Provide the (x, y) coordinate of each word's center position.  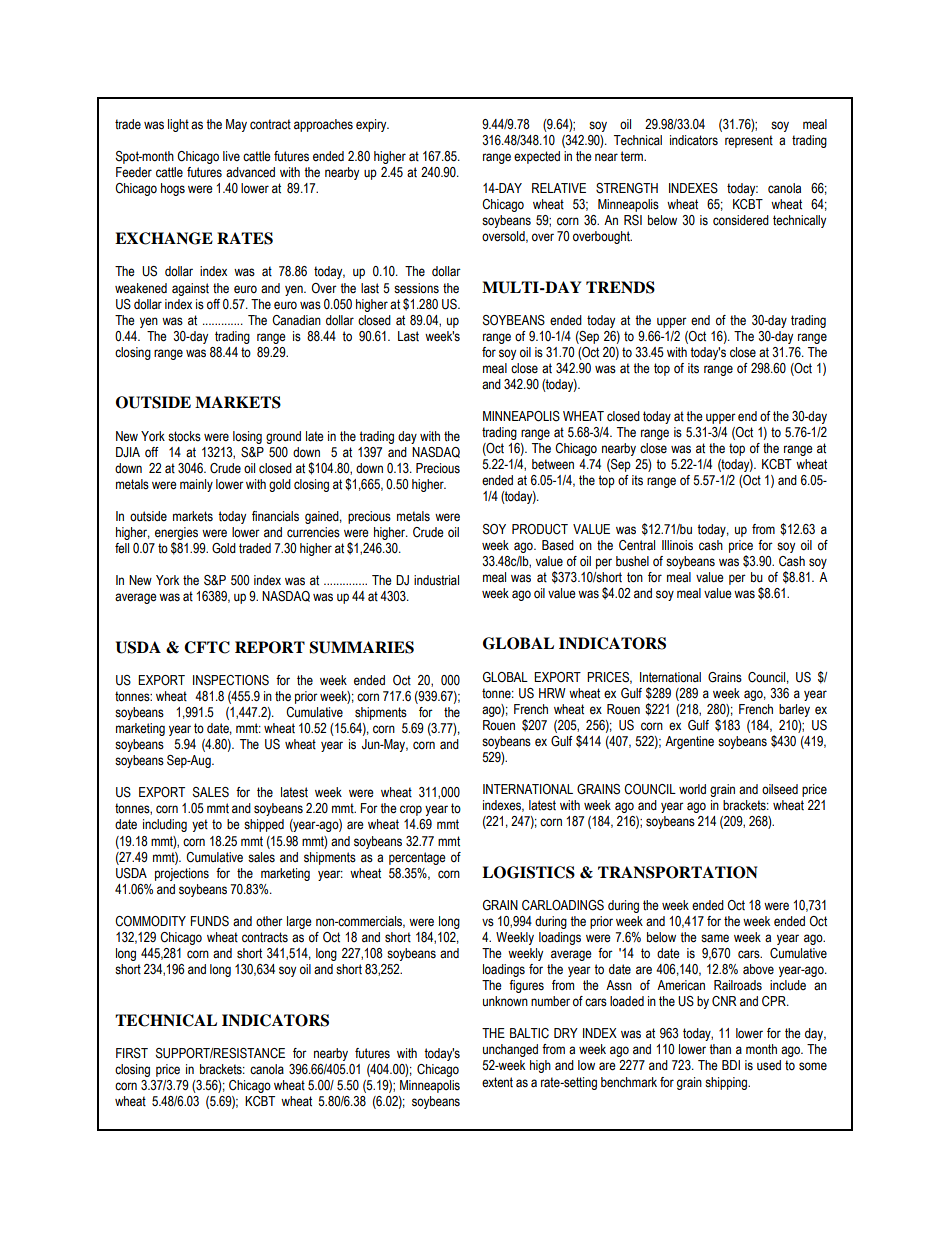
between (553, 464)
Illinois (677, 545)
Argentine (689, 742)
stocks (184, 436)
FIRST (132, 1053)
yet (200, 825)
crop (411, 810)
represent (749, 141)
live (231, 156)
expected (537, 157)
